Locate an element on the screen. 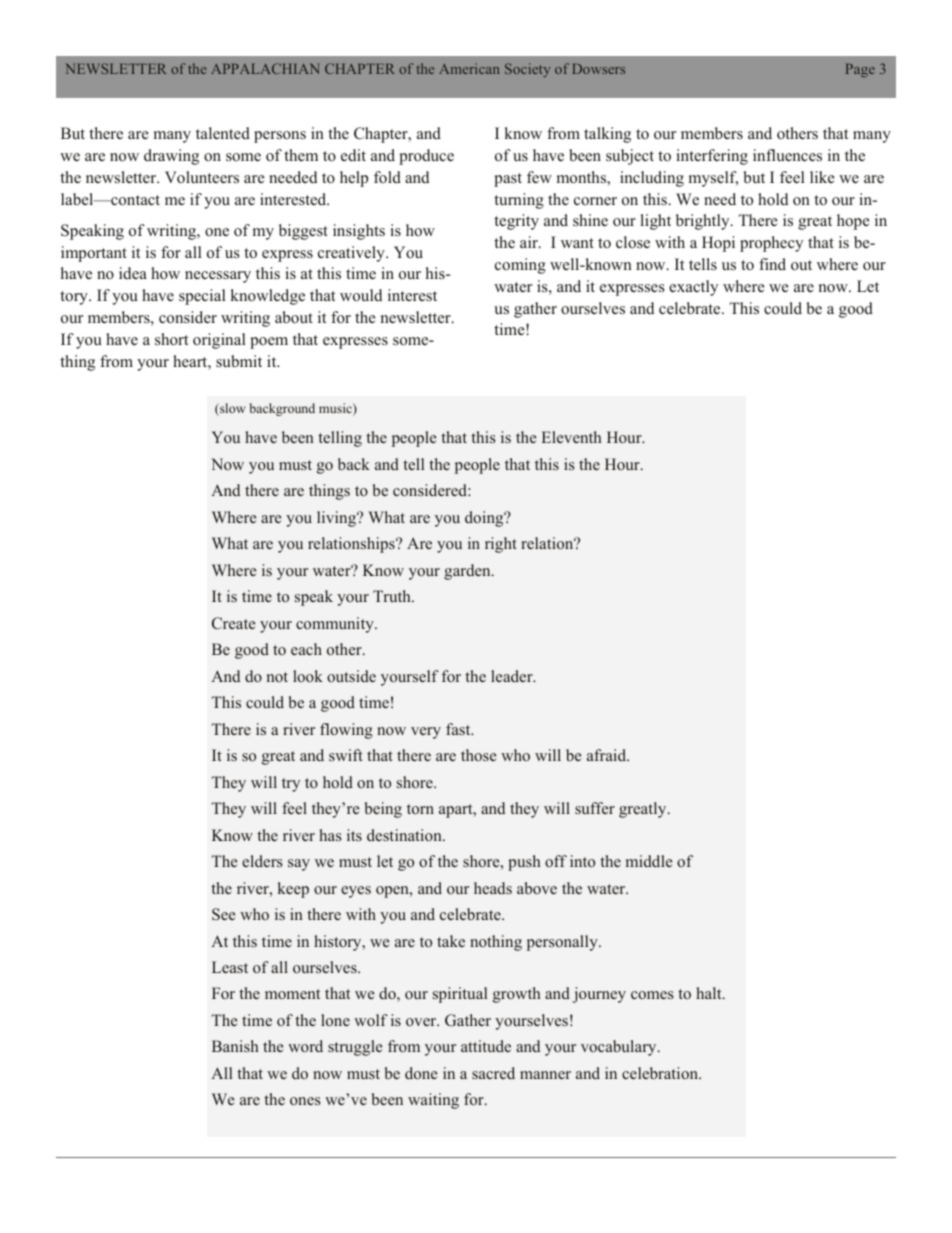 The height and width of the screenshot is (1233, 952). Banish is located at coordinates (235, 1046).
